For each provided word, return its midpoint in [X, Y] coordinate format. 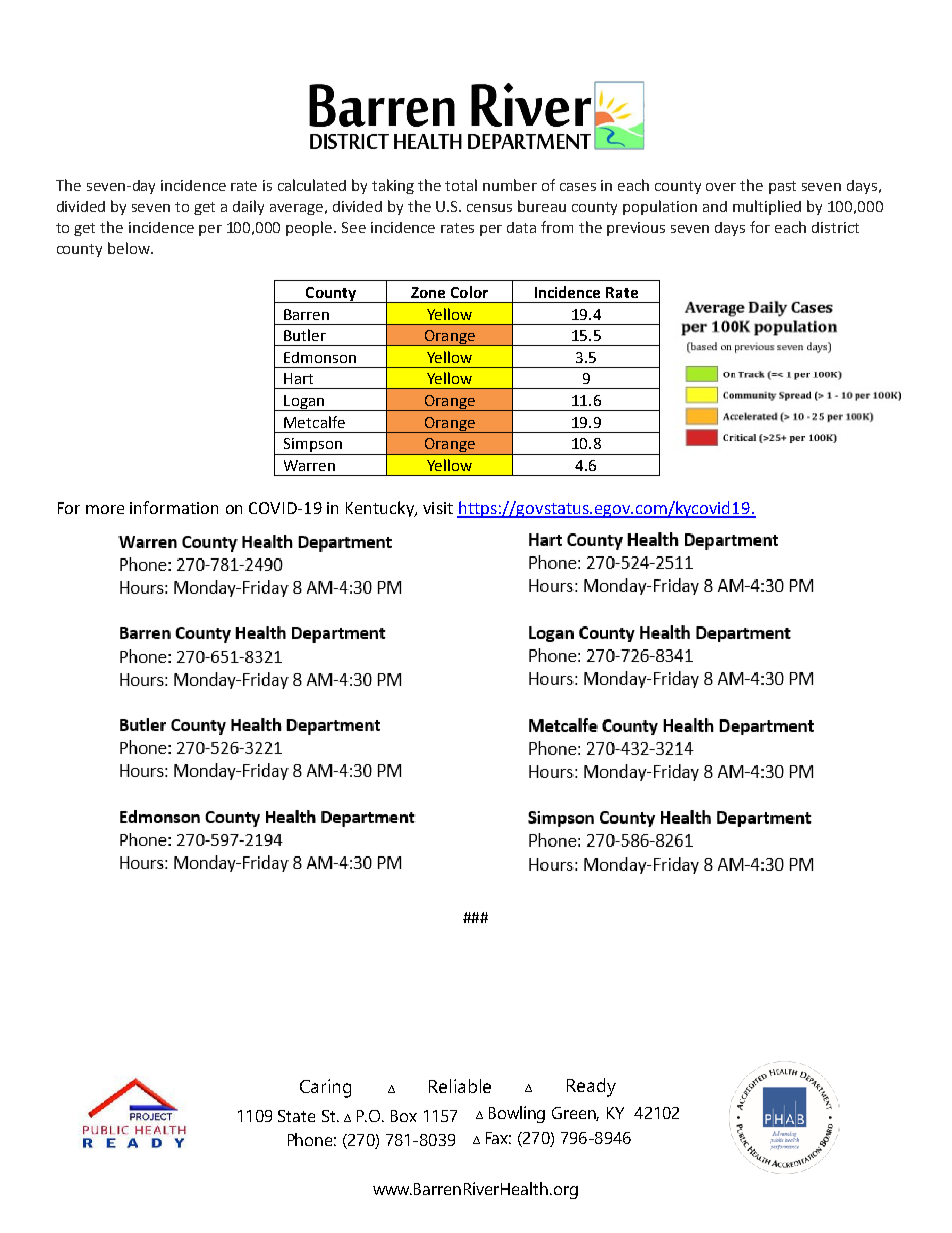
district [835, 227]
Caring [325, 1088]
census [489, 208]
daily [248, 207]
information [174, 507]
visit [438, 508]
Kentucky [381, 509]
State [296, 1116]
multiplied [767, 207]
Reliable [460, 1086]
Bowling [517, 1114]
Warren [309, 465]
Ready [591, 1087]
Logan [304, 403]
